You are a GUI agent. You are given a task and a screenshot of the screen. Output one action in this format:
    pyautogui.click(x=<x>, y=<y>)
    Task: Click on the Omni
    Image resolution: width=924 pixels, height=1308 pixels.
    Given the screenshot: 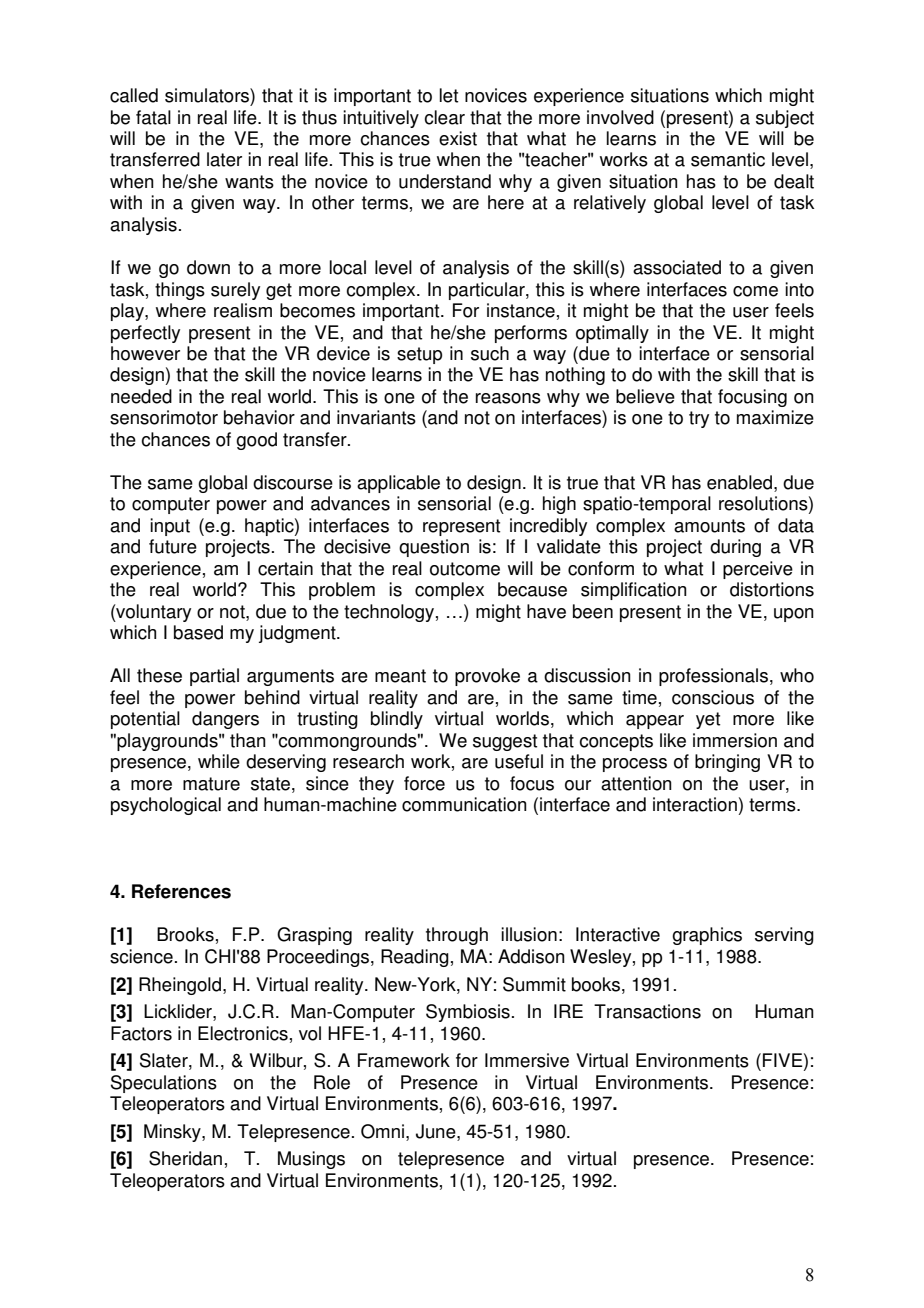 What is the action you would take?
    pyautogui.click(x=382, y=1131)
